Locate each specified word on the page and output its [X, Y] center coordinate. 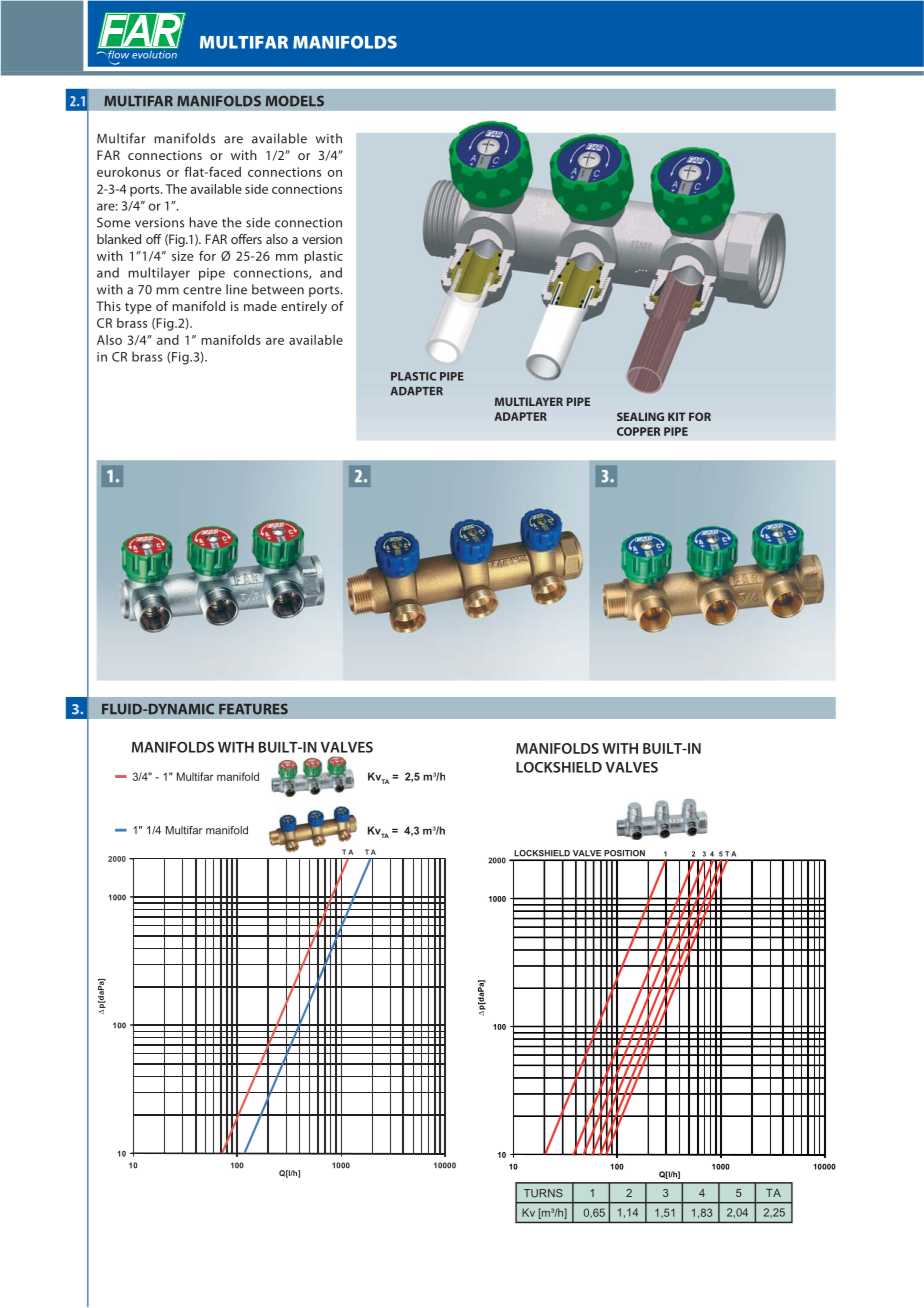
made [260, 306]
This [108, 306]
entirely [304, 307]
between [278, 289]
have [203, 222]
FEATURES [253, 709]
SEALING [640, 416]
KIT [677, 416]
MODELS [295, 101]
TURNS [543, 1193]
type [138, 308]
